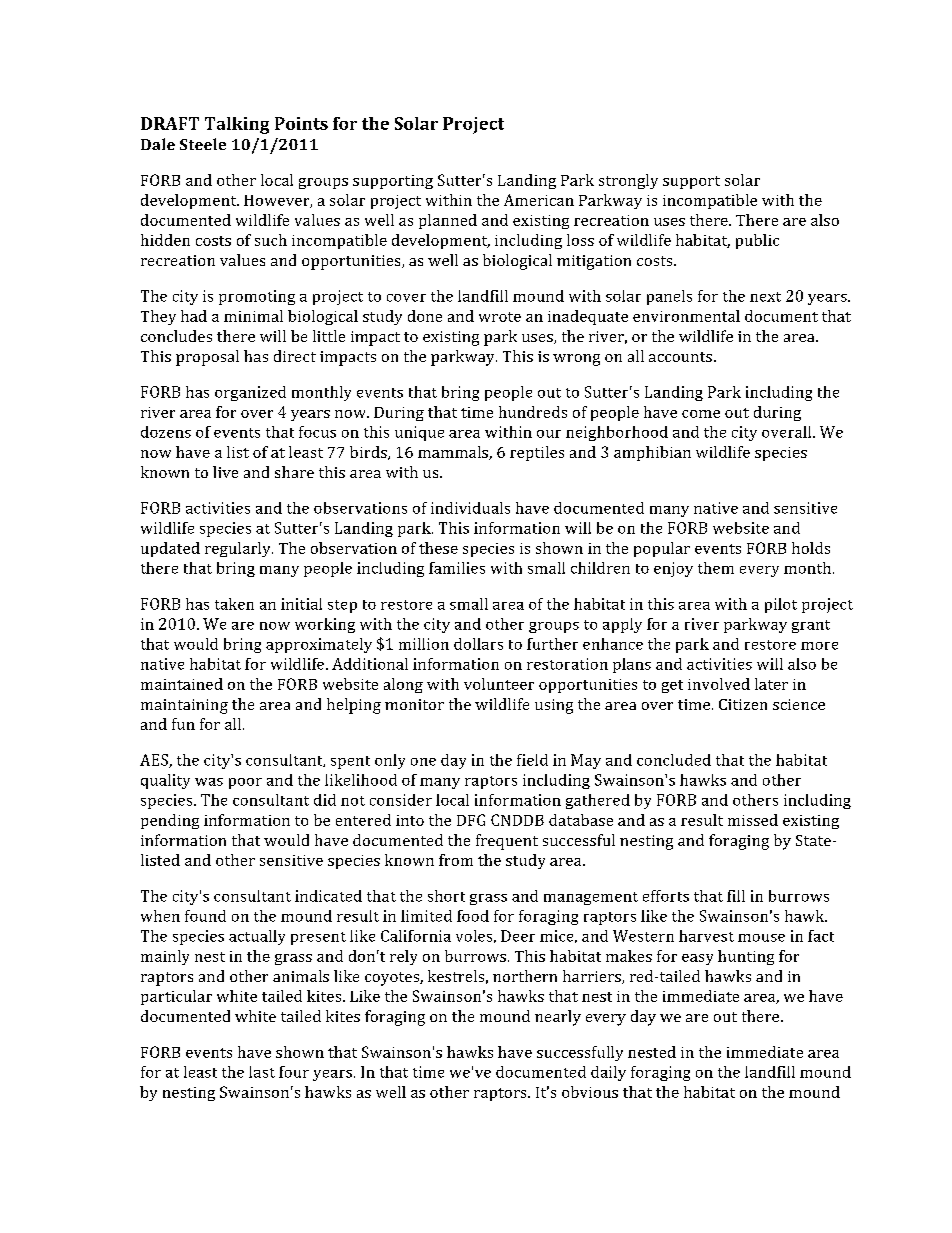 This document has height=1233, width=952. Describe the element at coordinates (674, 760) in the document. I see `concluded` at that location.
